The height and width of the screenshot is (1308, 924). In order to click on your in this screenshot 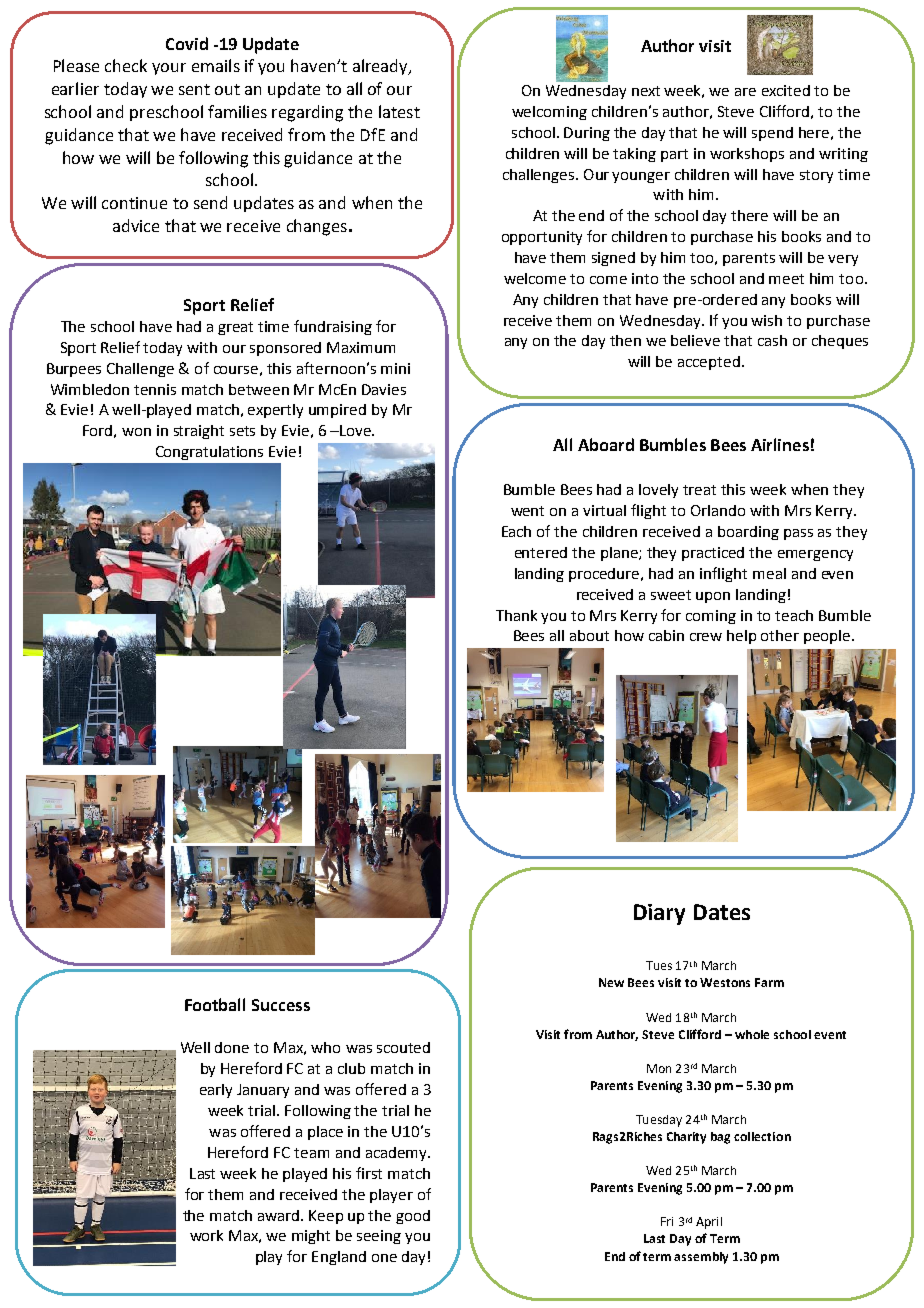, I will do `click(169, 69)`.
